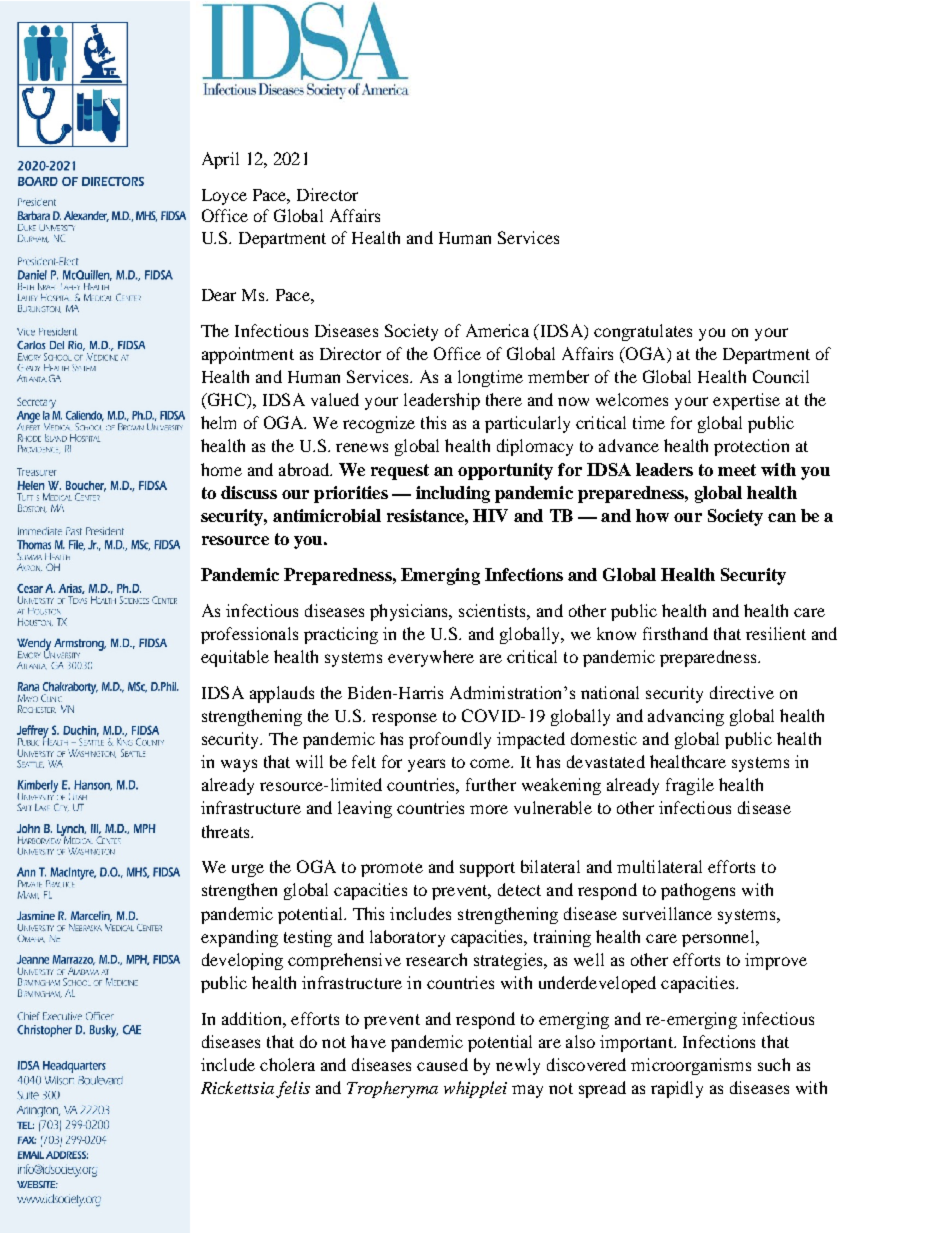 The width and height of the page is (952, 1233). What do you see at coordinates (497, 330) in the page?
I see `America` at bounding box center [497, 330].
